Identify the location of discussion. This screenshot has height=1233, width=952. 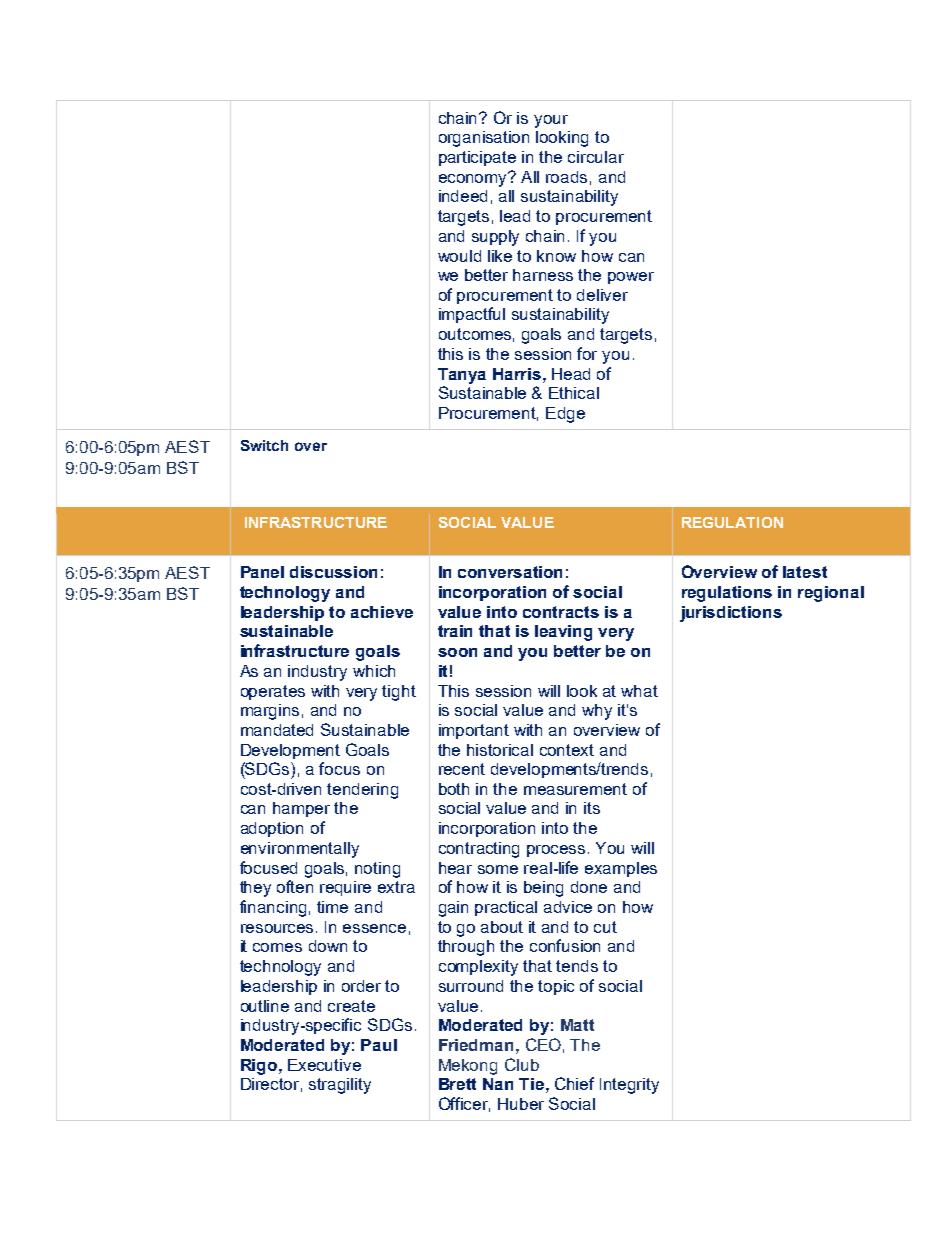
(333, 572).
